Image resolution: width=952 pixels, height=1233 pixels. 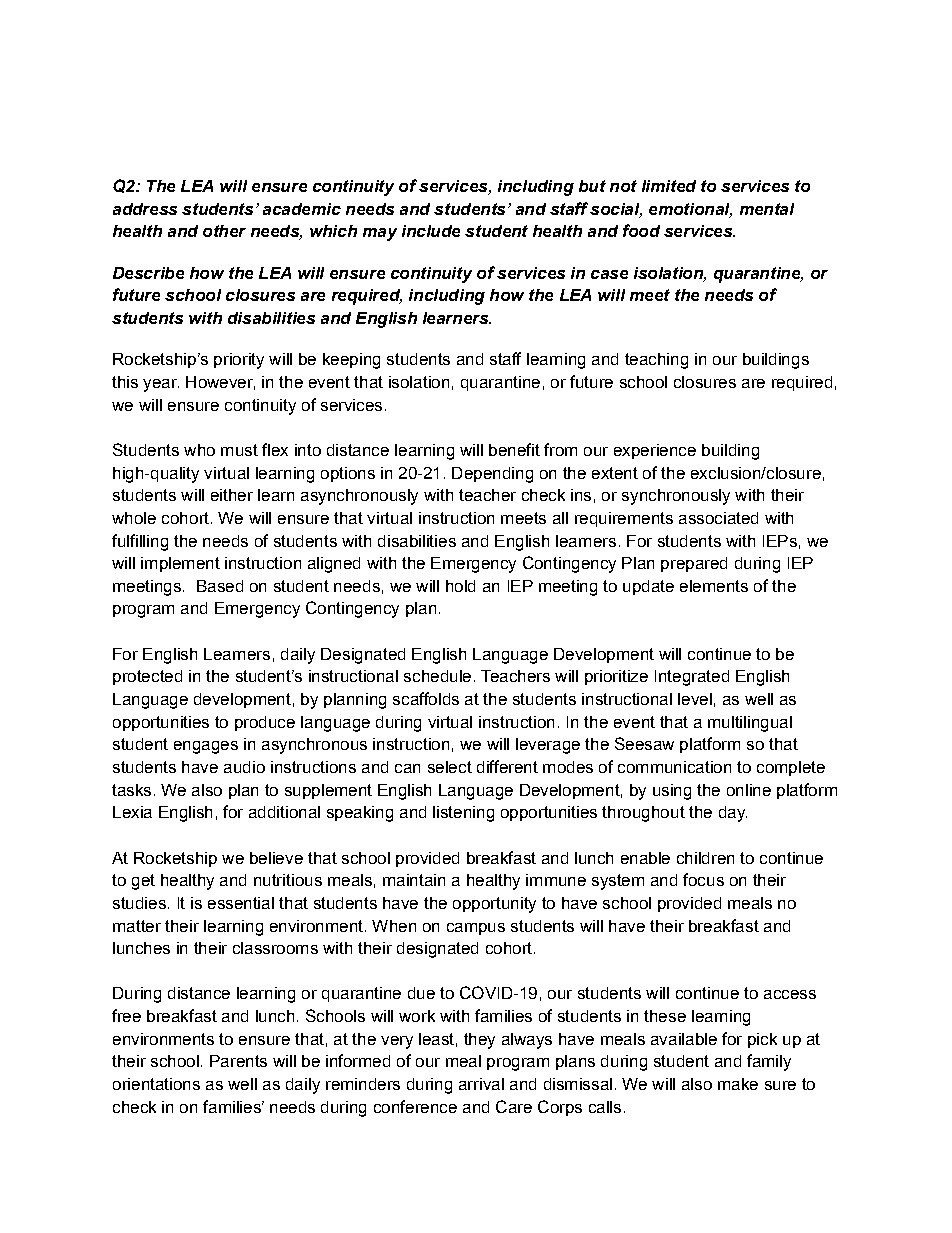 I want to click on protected, so click(x=147, y=677).
